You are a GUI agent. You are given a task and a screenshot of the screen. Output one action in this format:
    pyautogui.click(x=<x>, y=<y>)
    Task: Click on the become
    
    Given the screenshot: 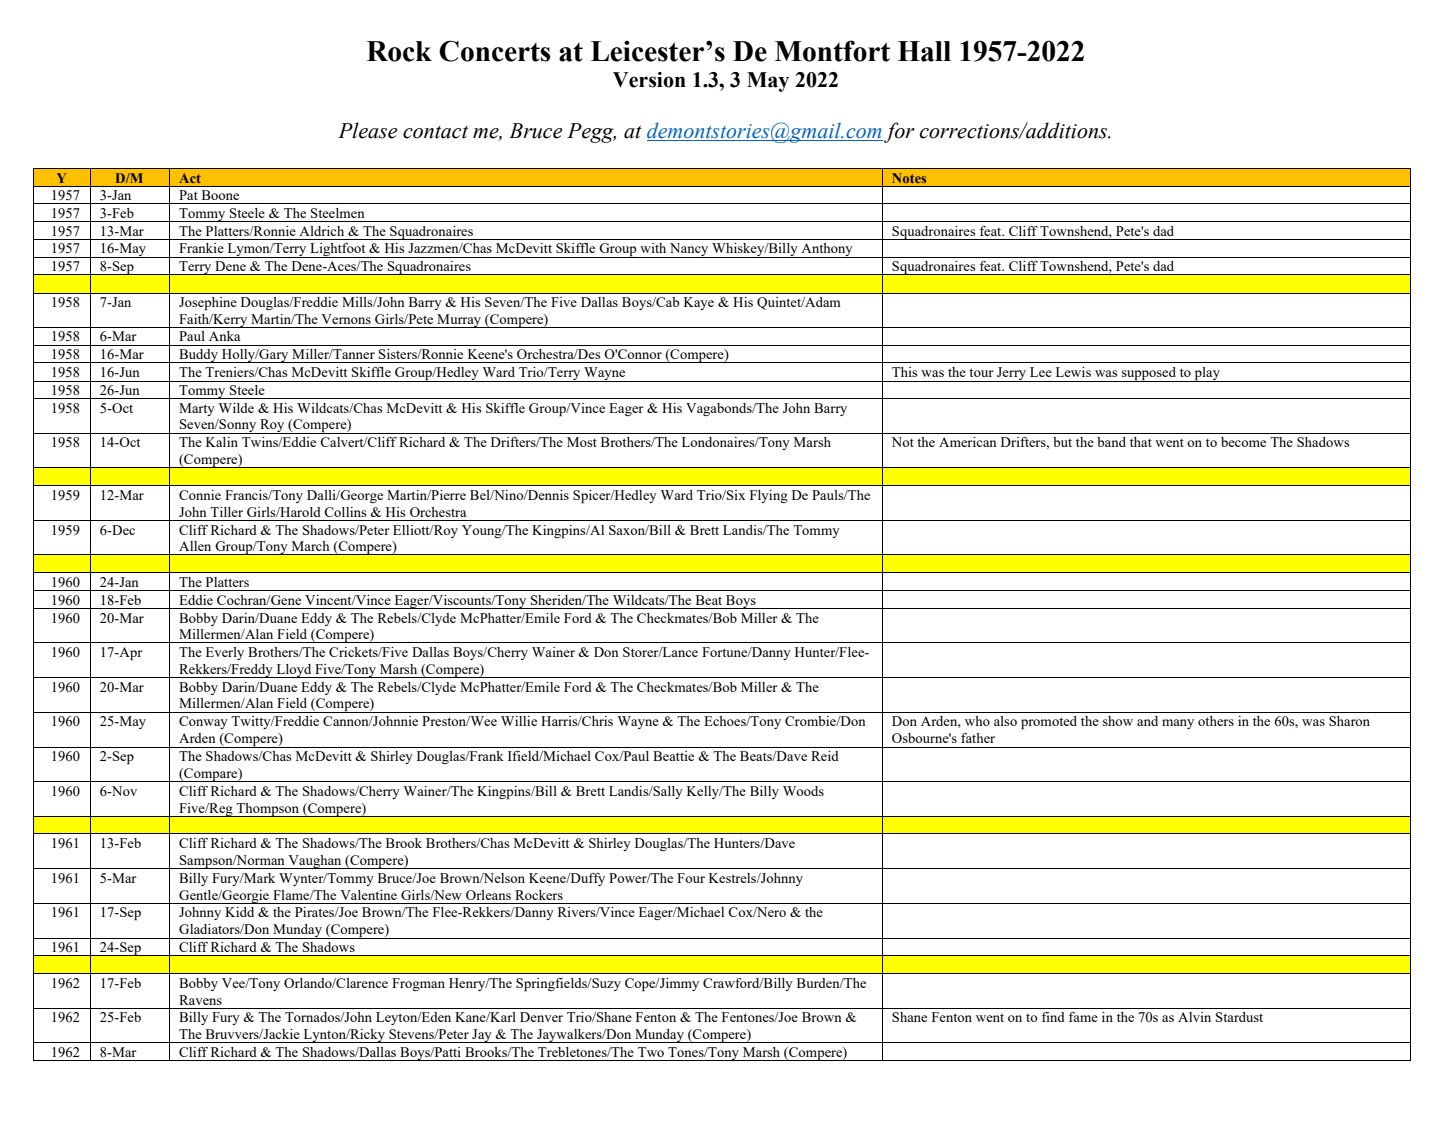 What is the action you would take?
    pyautogui.click(x=1243, y=442)
